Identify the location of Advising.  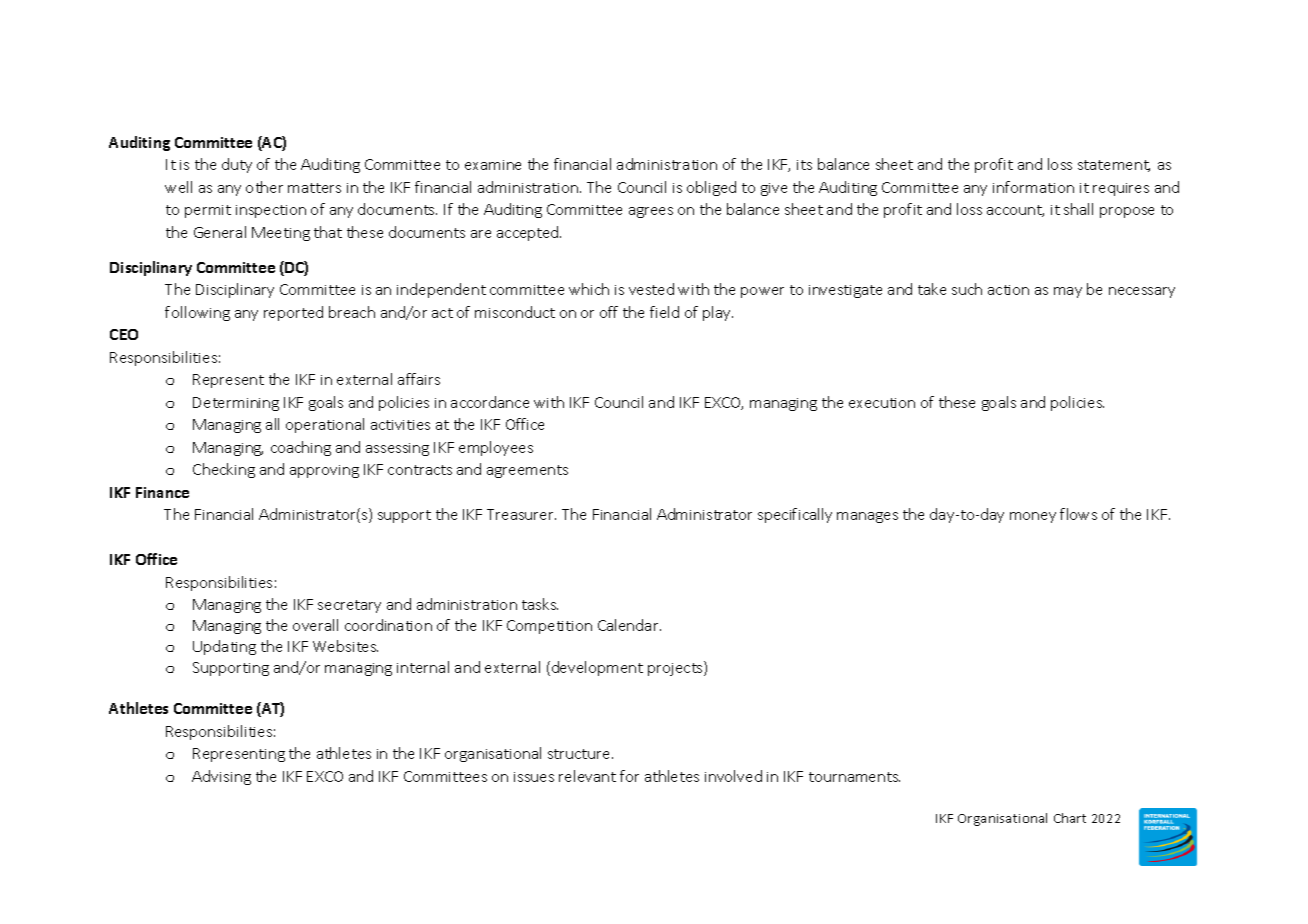
(221, 777).
